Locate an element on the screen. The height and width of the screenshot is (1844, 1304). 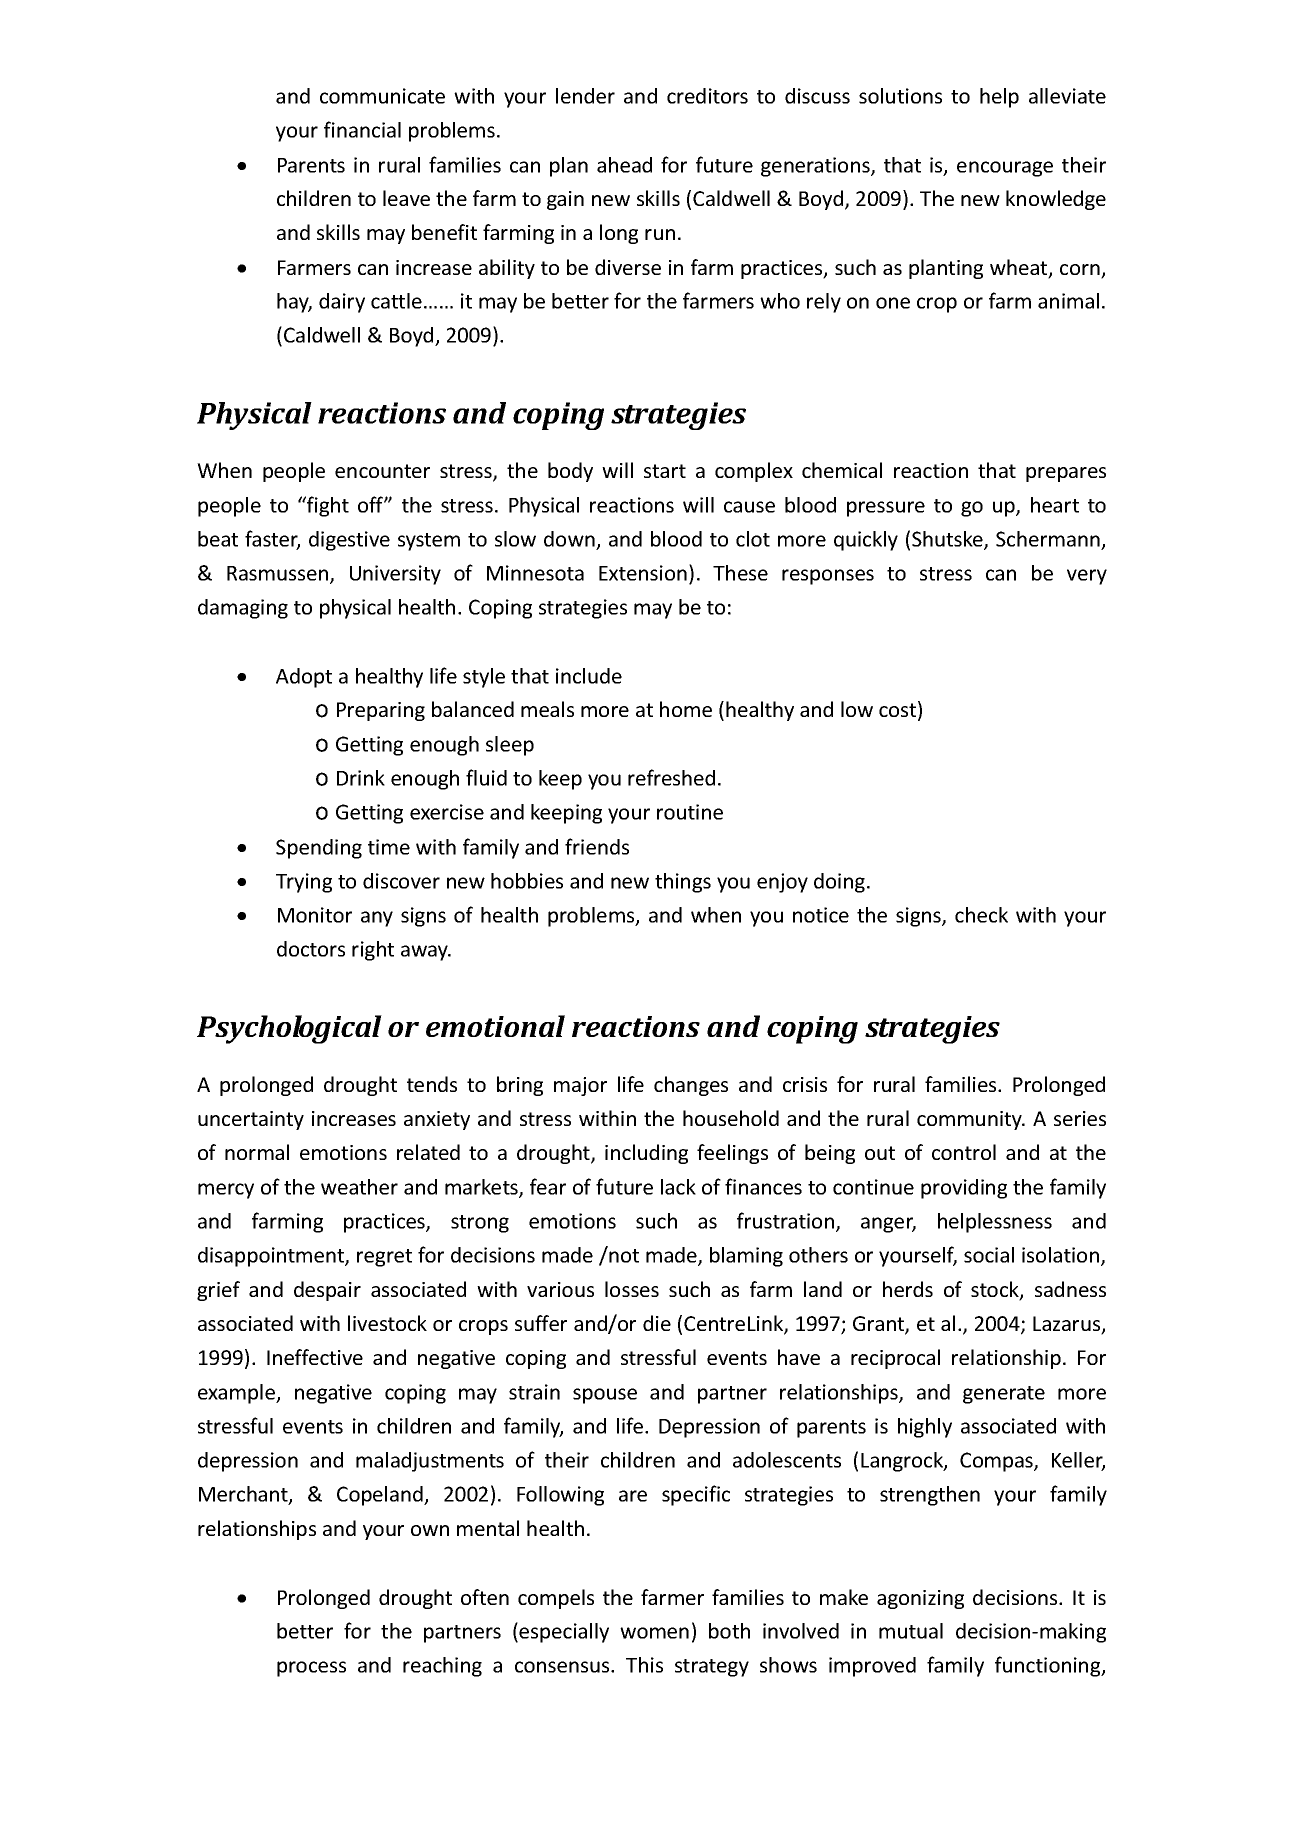
check is located at coordinates (981, 915).
